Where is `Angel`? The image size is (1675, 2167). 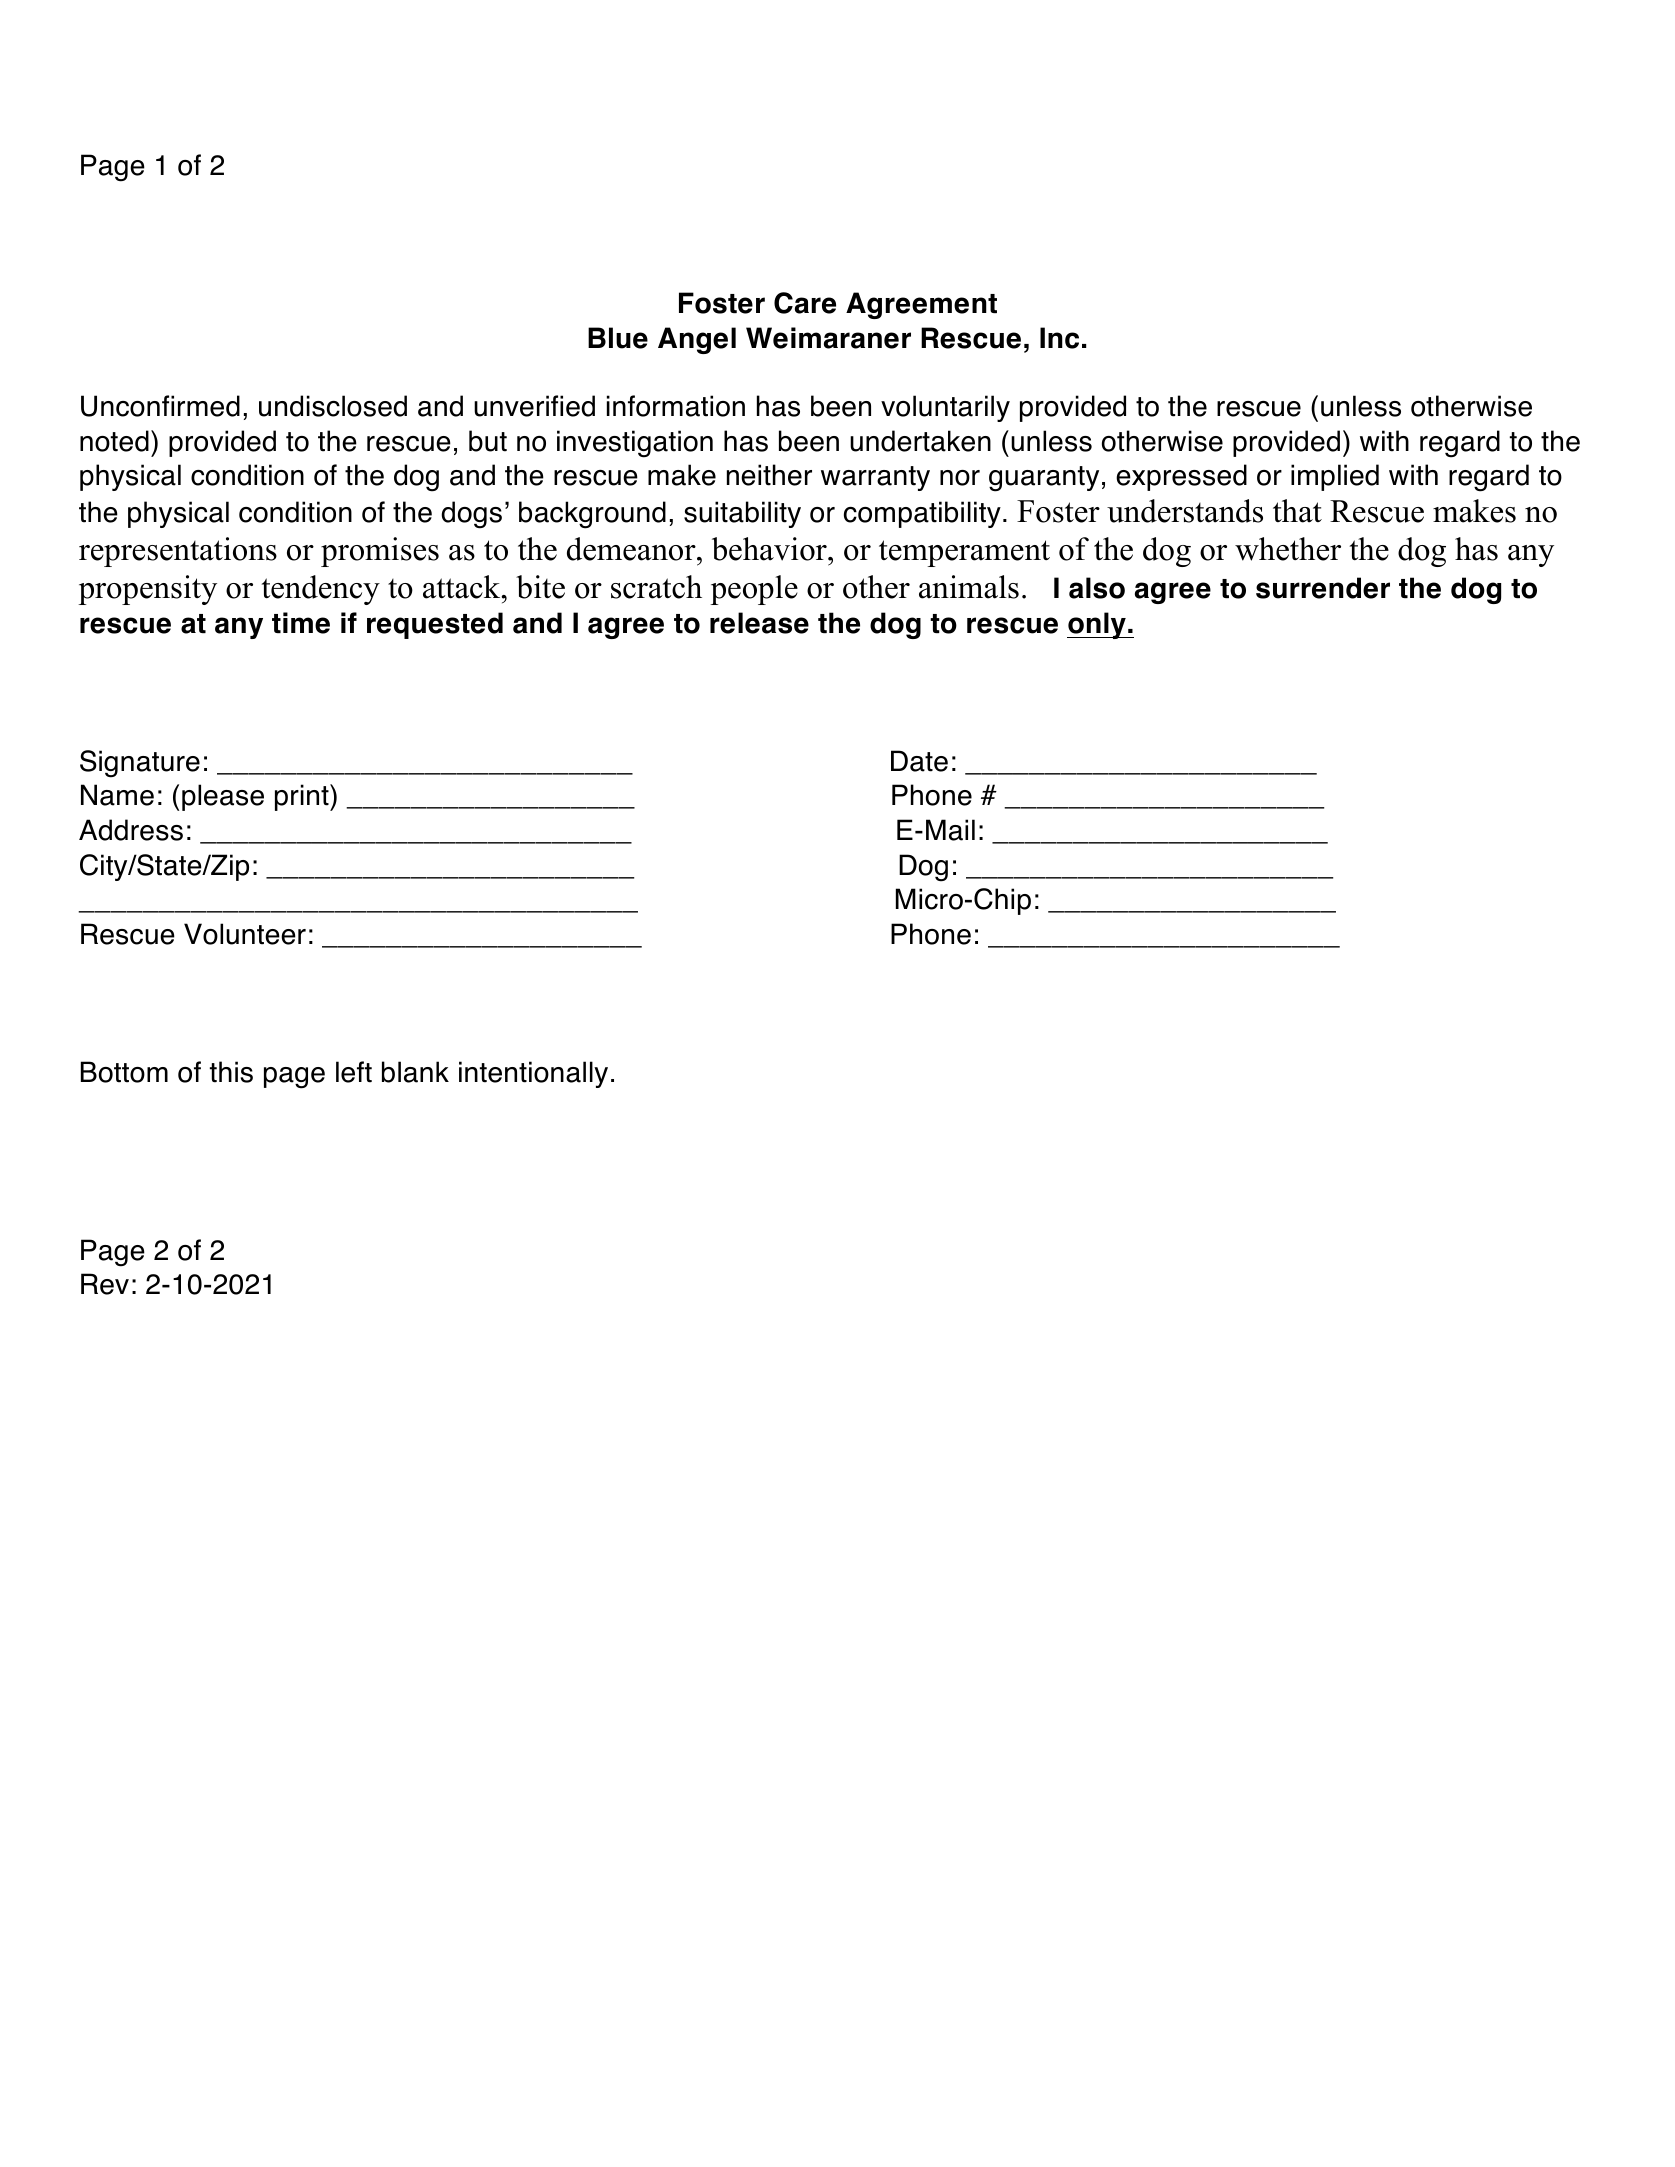
Angel is located at coordinates (697, 340).
